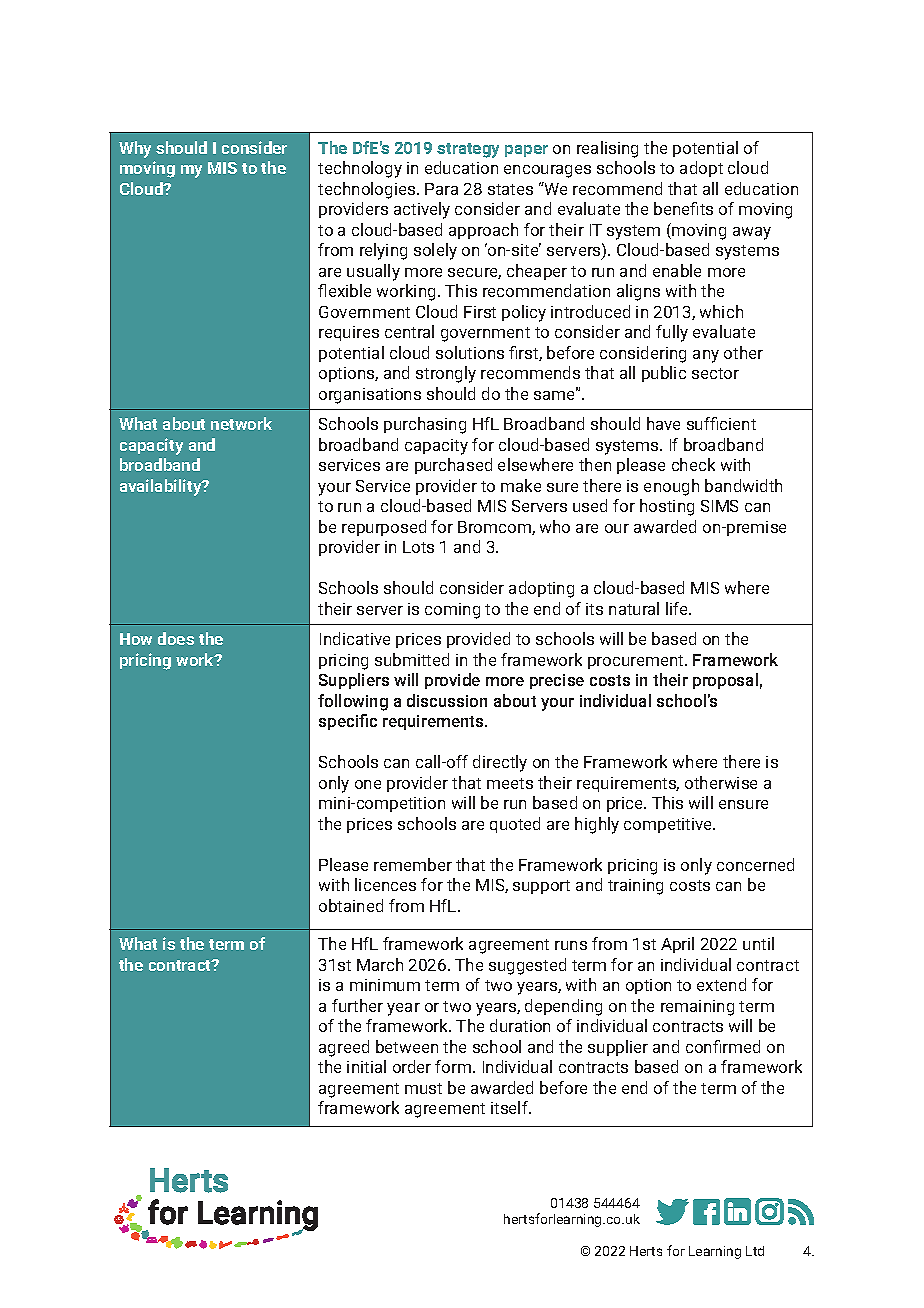  What do you see at coordinates (441, 189) in the screenshot?
I see `Para` at bounding box center [441, 189].
